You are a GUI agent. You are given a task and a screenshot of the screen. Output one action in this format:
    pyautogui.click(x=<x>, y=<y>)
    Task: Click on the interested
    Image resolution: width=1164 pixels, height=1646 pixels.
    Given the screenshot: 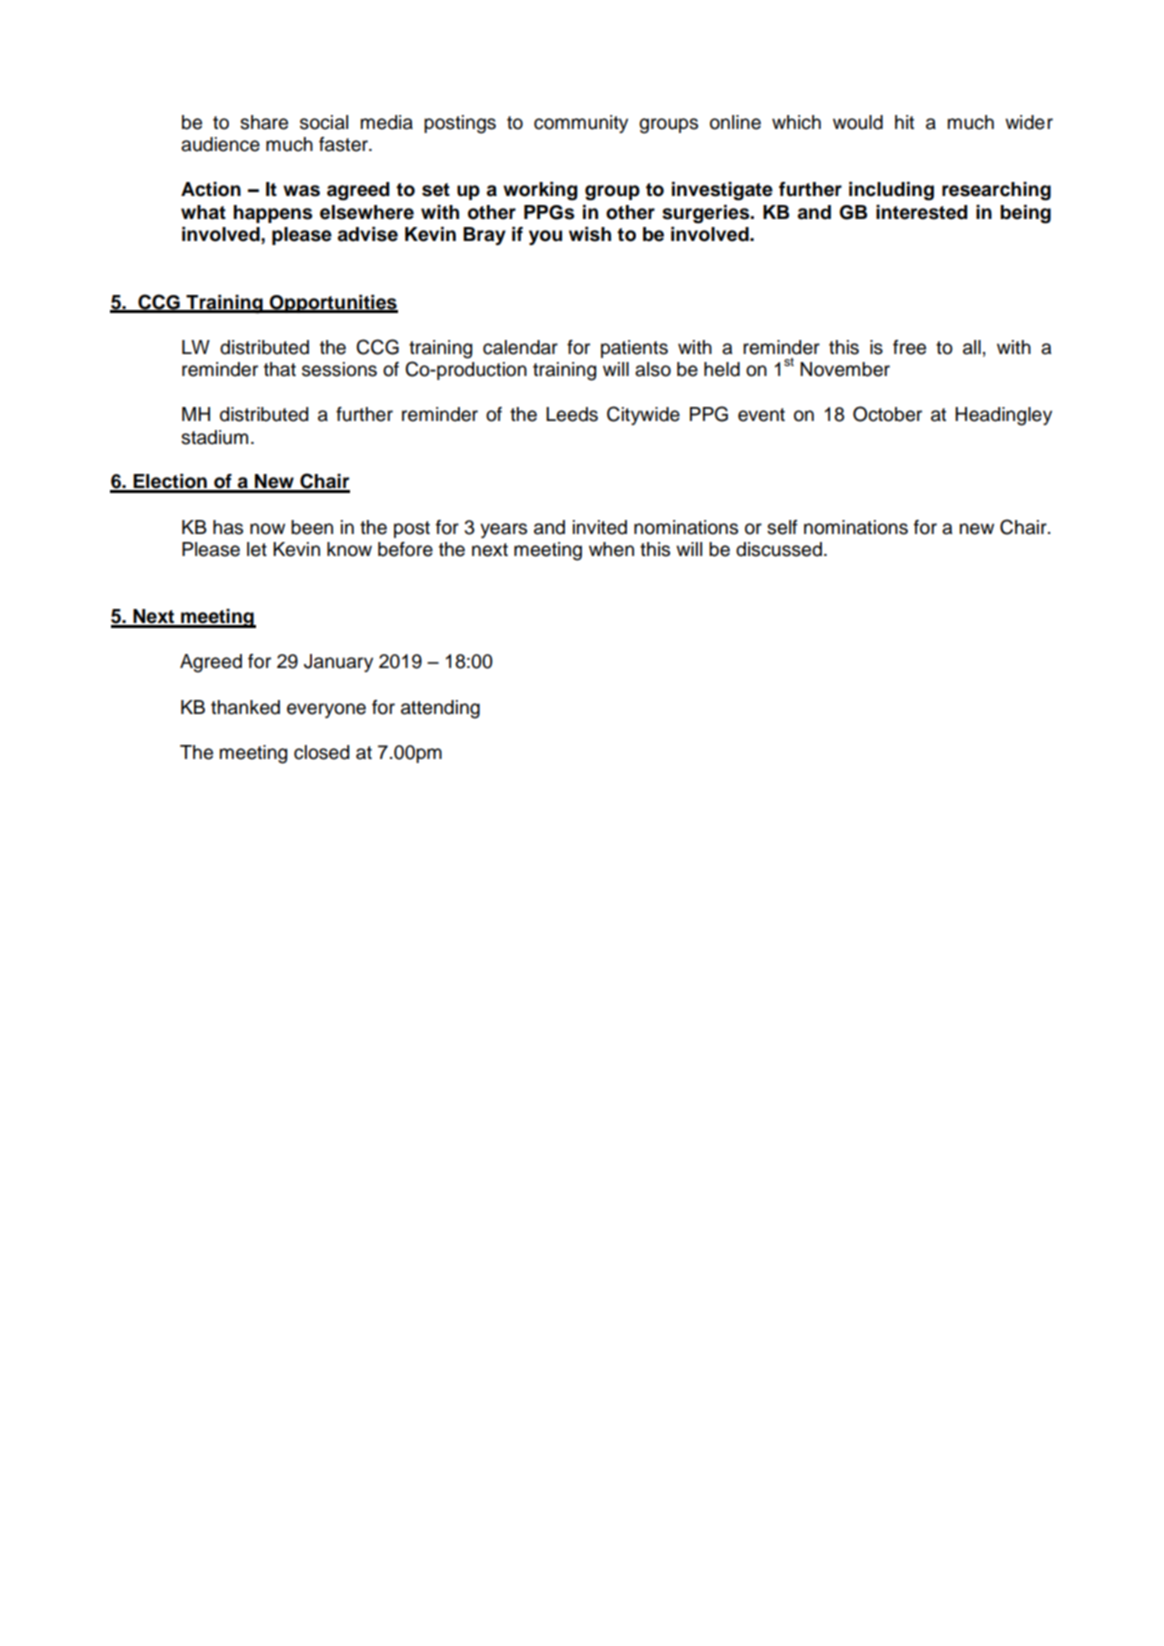 What is the action you would take?
    pyautogui.click(x=921, y=212)
